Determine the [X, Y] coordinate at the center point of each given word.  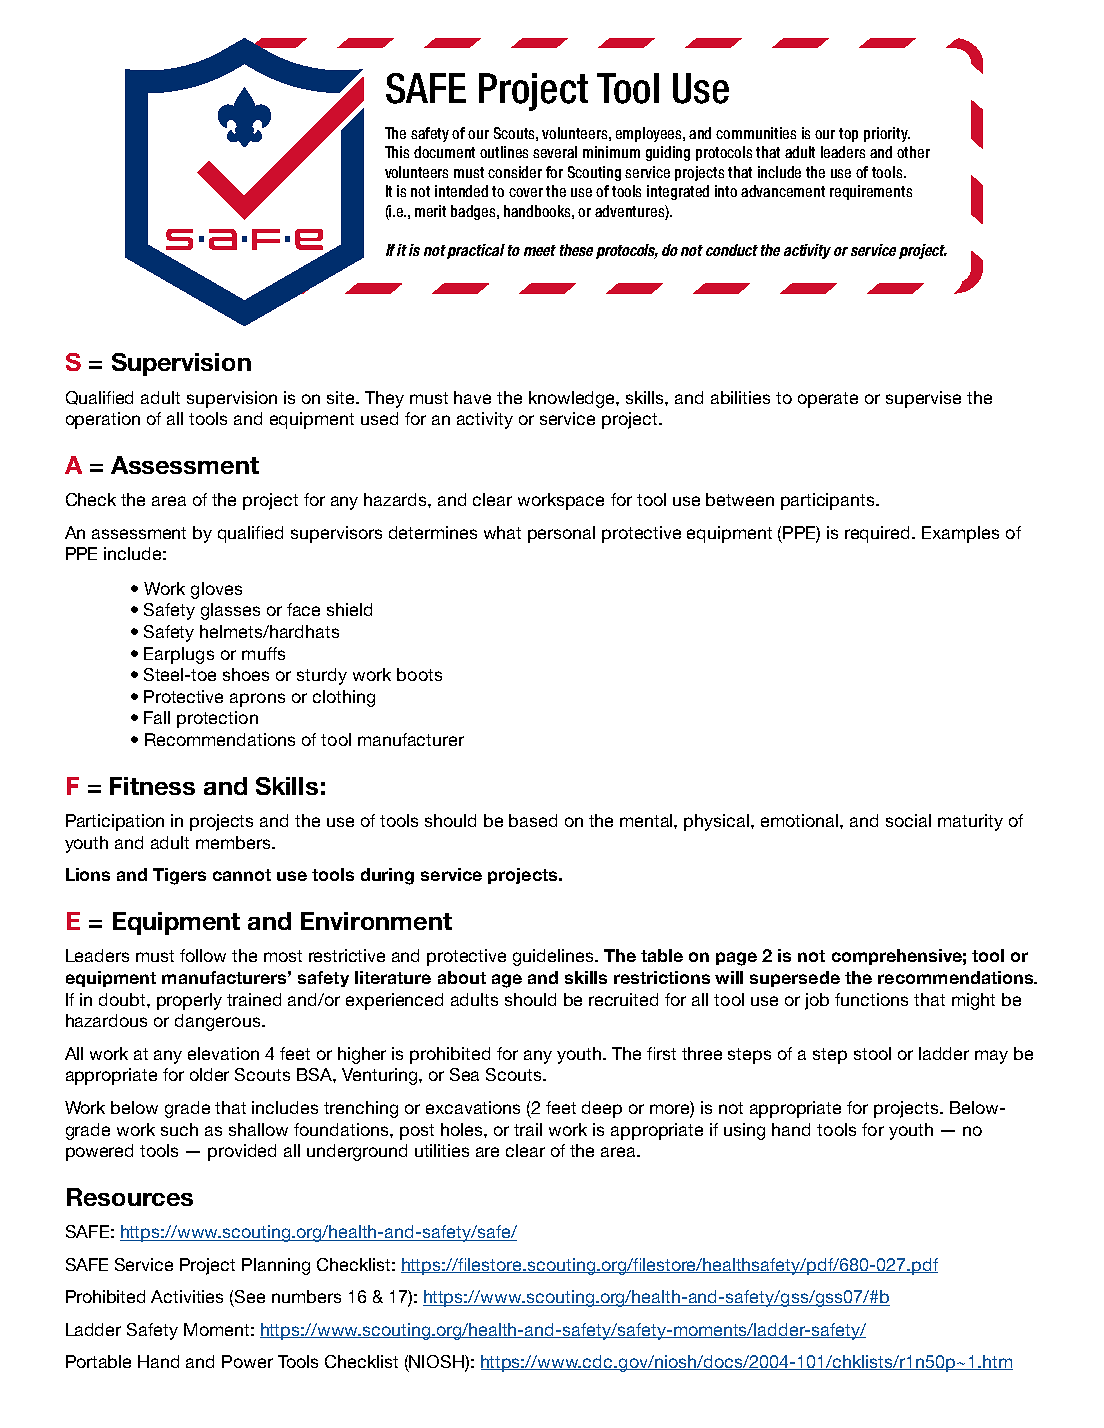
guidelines [554, 957]
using [744, 1131]
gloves [216, 590]
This [397, 152]
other [913, 152]
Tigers [179, 876]
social [908, 820]
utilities [442, 1150]
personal [561, 534]
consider [515, 172]
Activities [187, 1296]
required [879, 534]
